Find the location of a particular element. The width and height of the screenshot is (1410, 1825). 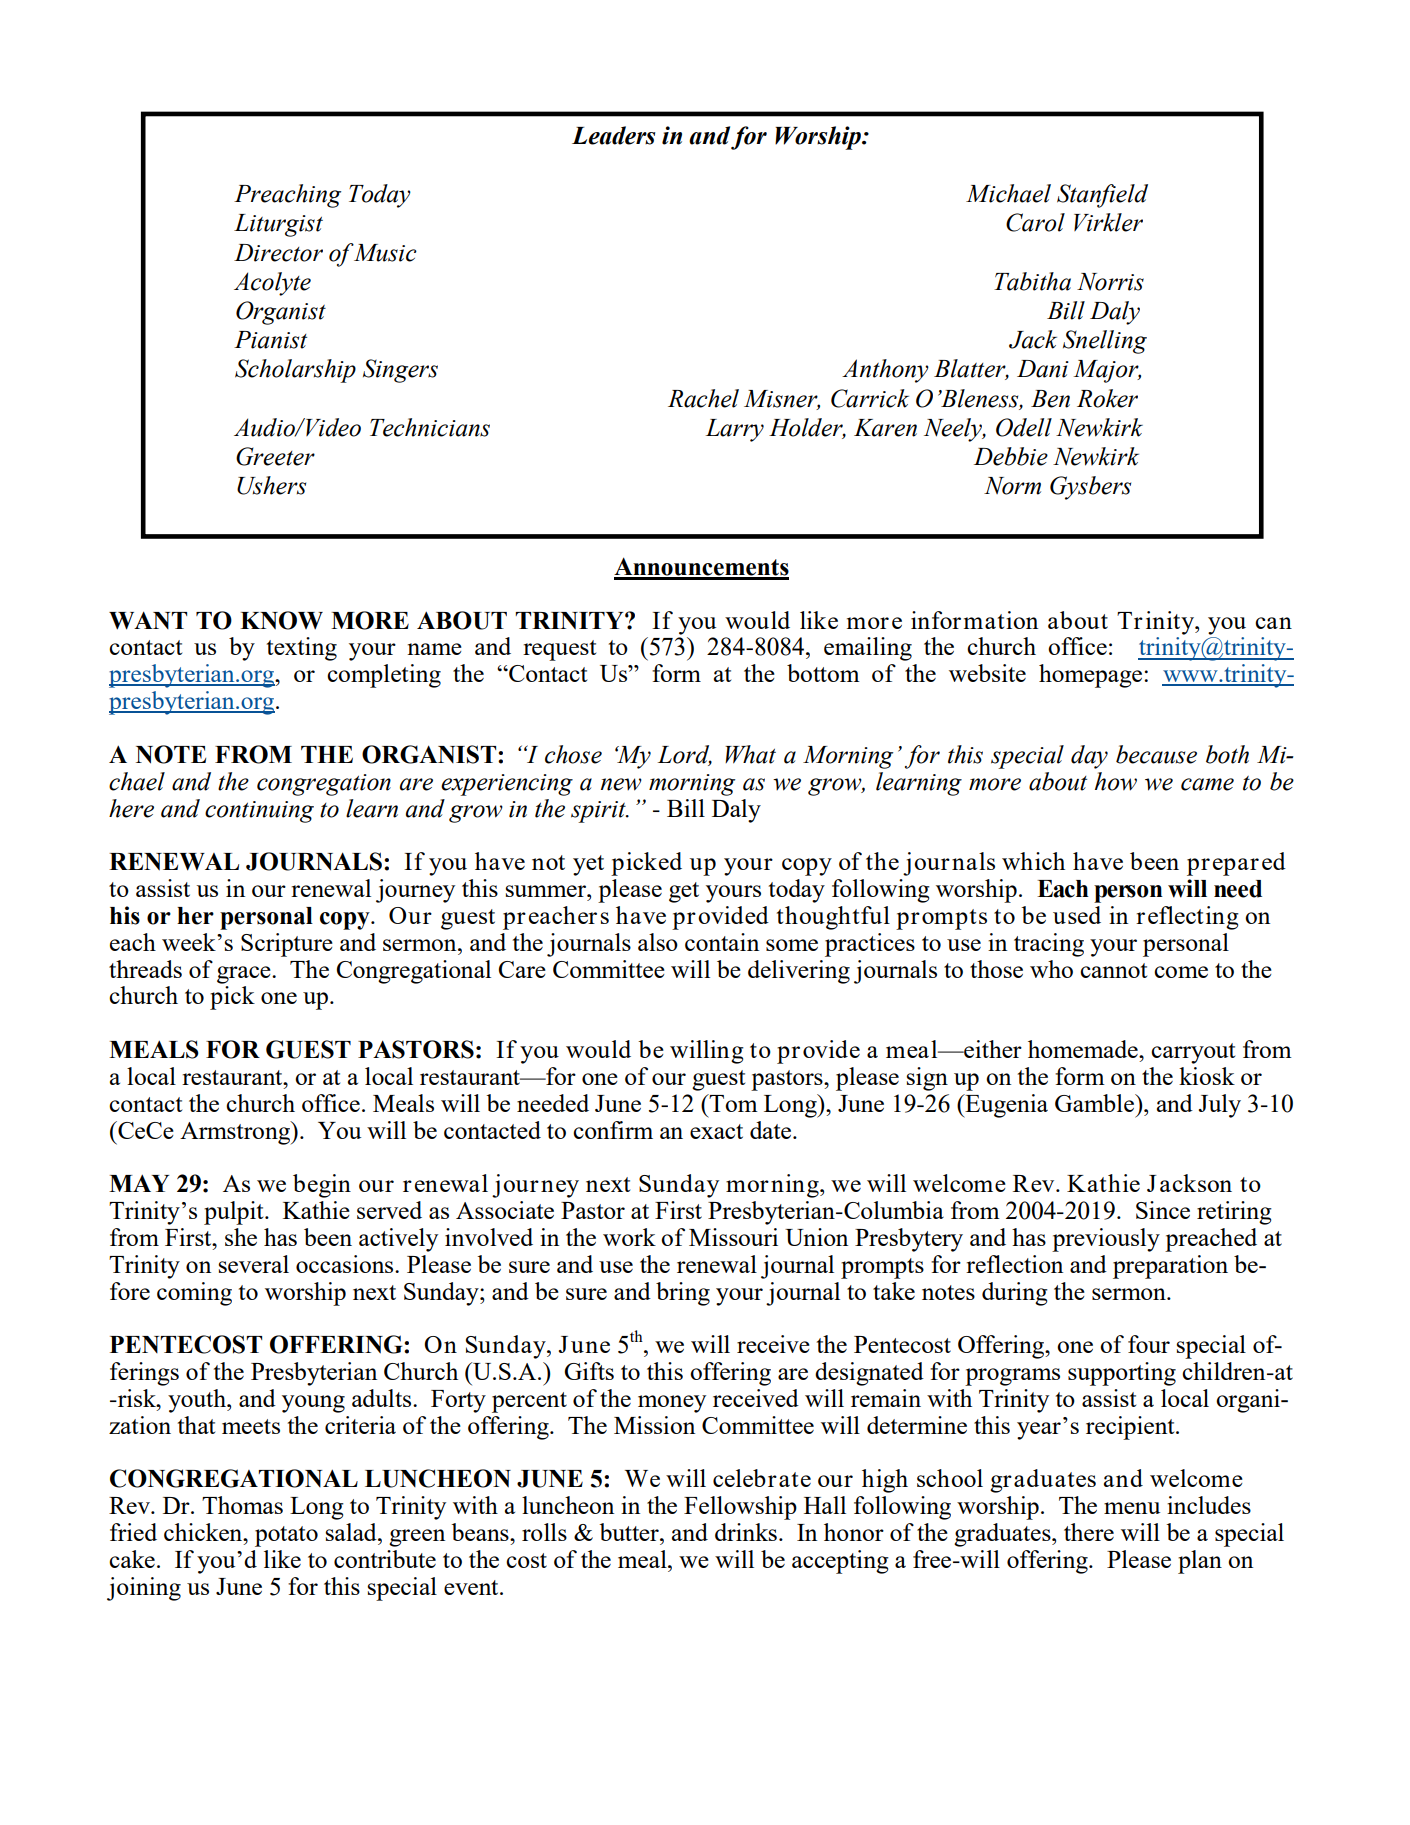

continuing is located at coordinates (259, 812).
